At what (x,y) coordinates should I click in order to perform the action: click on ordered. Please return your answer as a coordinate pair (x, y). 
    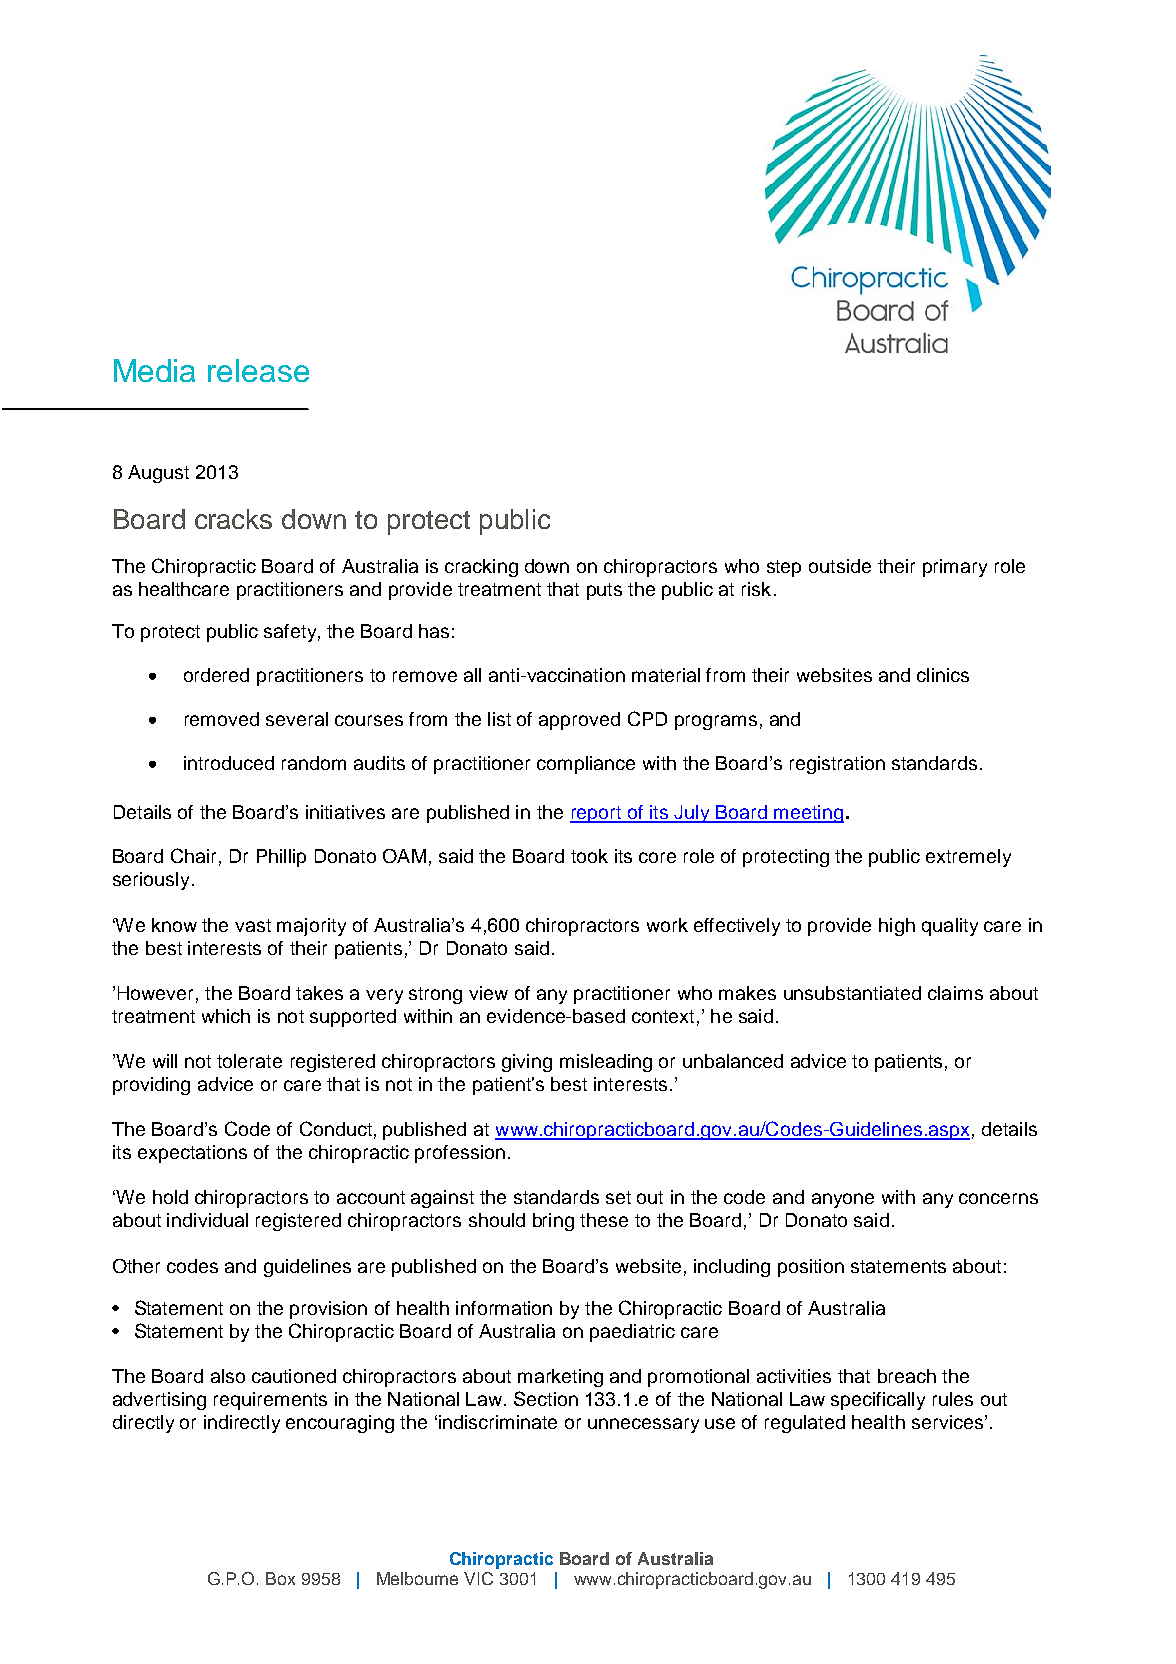
    Looking at the image, I should click on (216, 675).
